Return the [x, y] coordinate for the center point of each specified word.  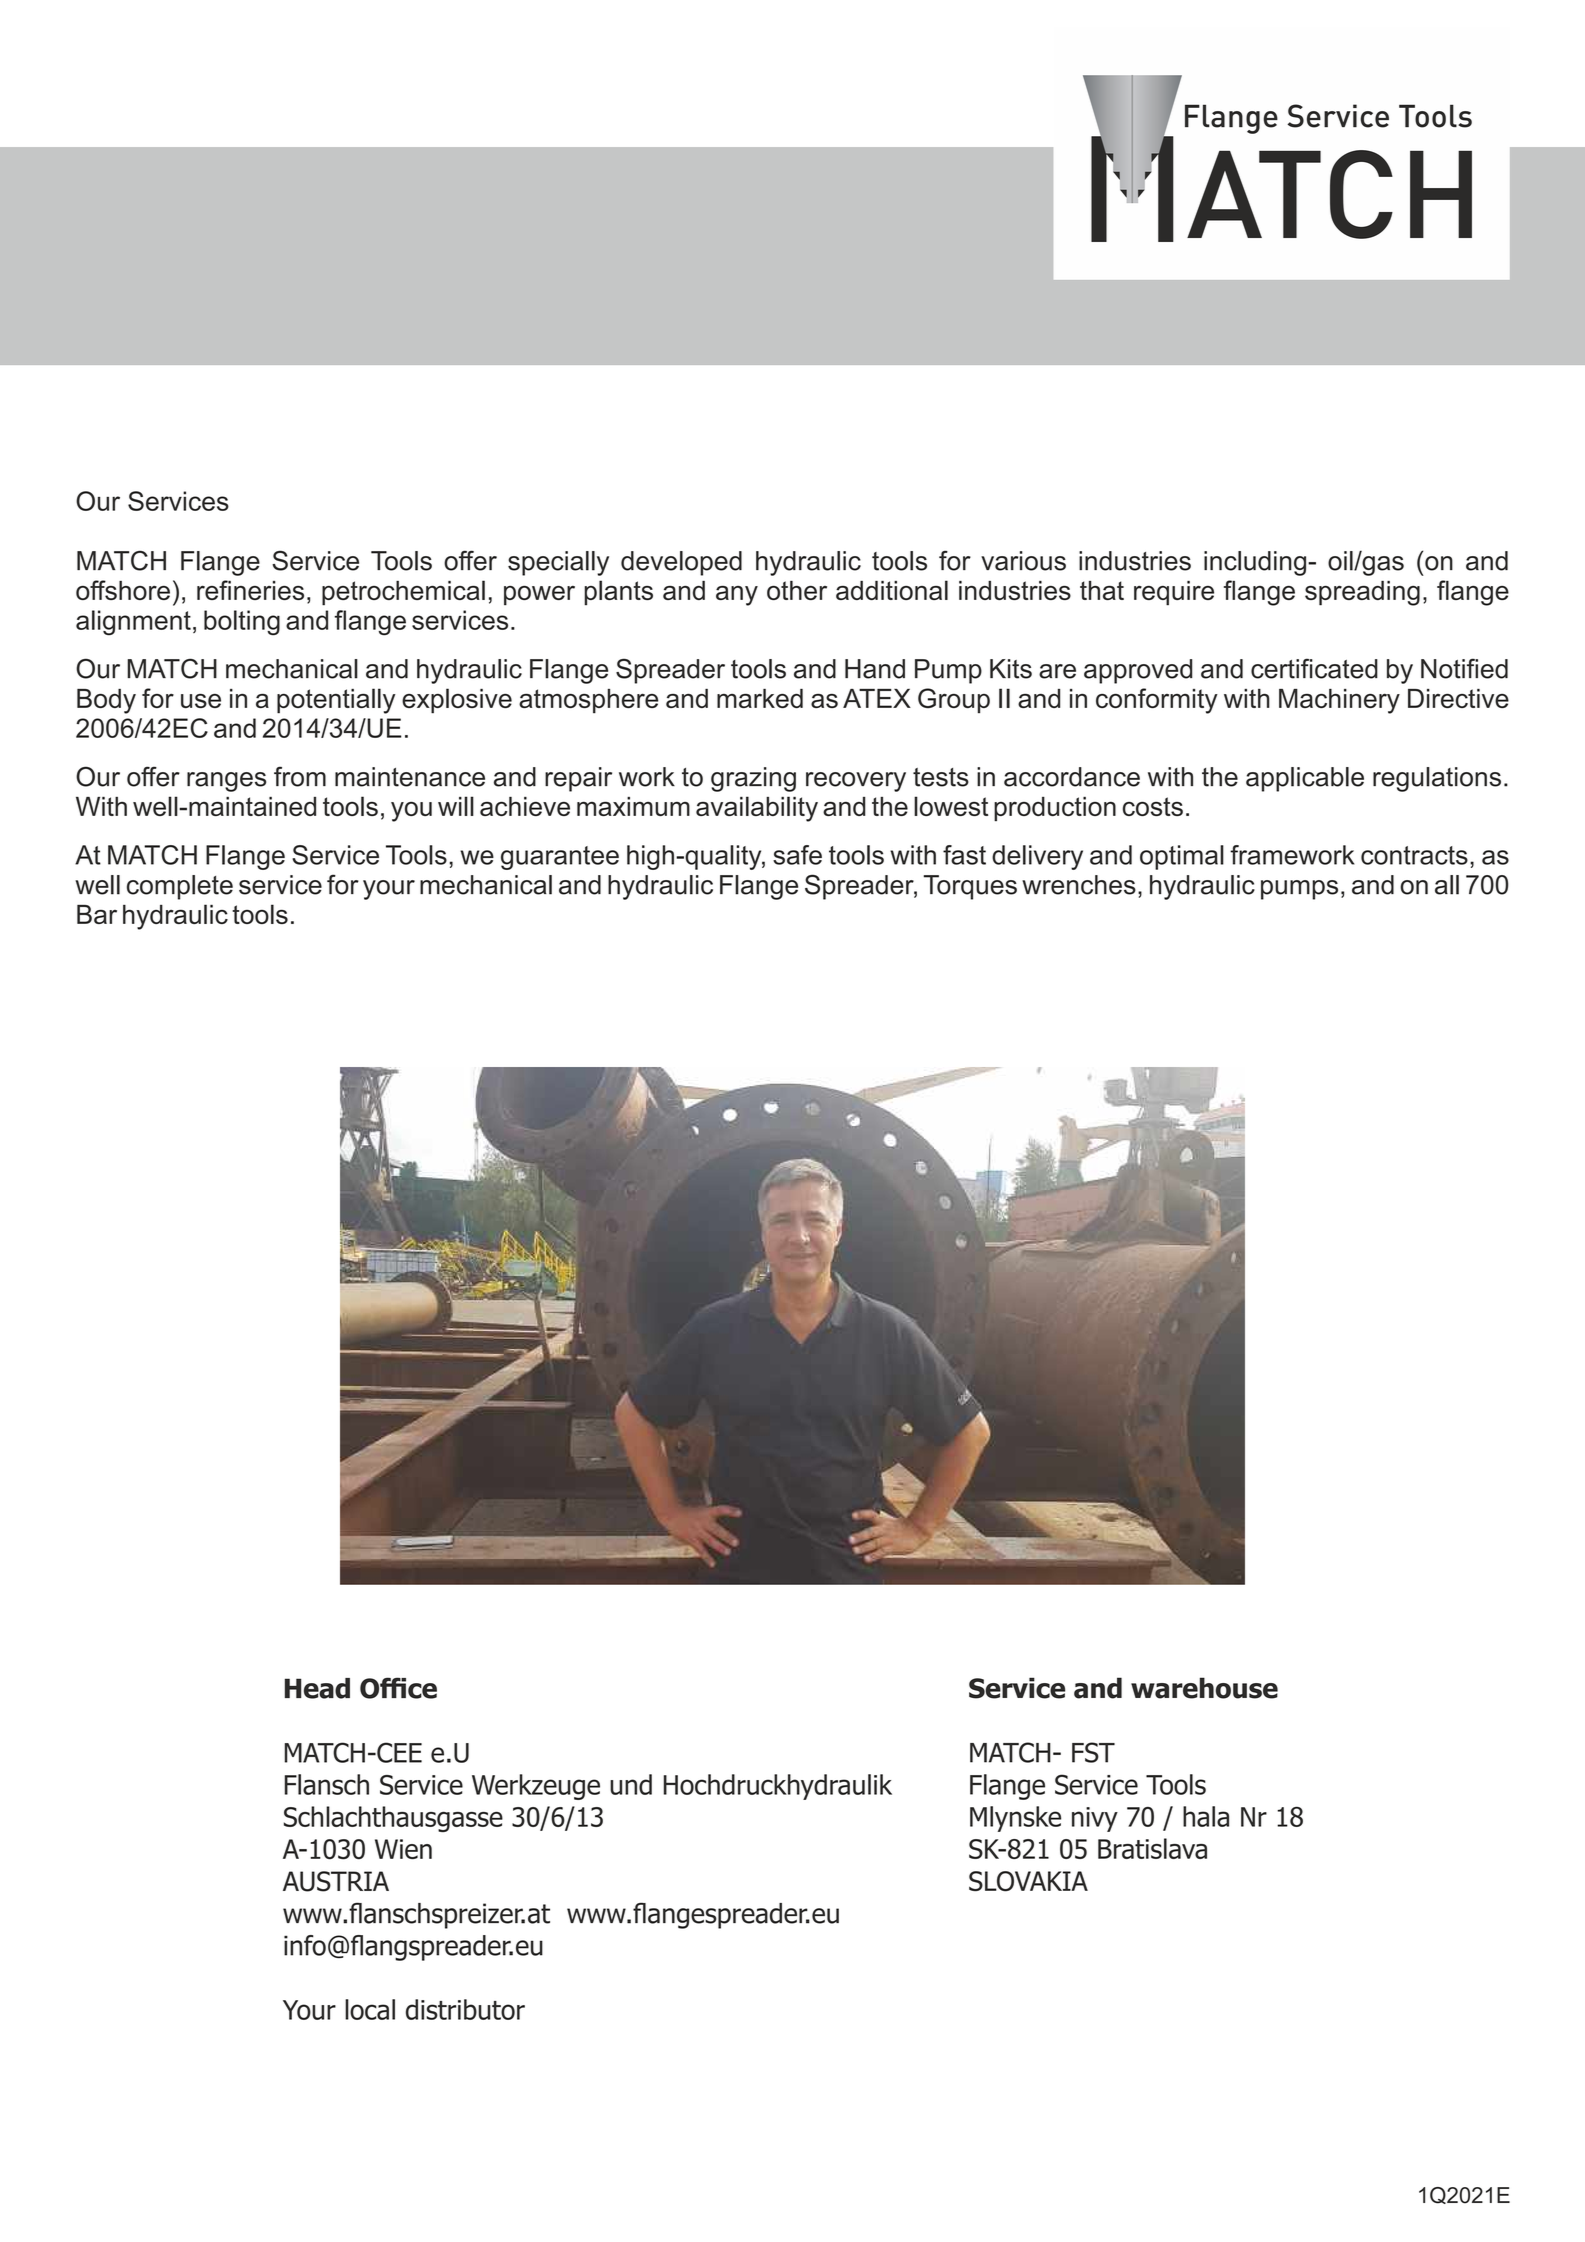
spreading [1362, 593]
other [797, 590]
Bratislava [1152, 1848]
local [370, 2009]
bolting [242, 623]
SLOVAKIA [1028, 1881]
